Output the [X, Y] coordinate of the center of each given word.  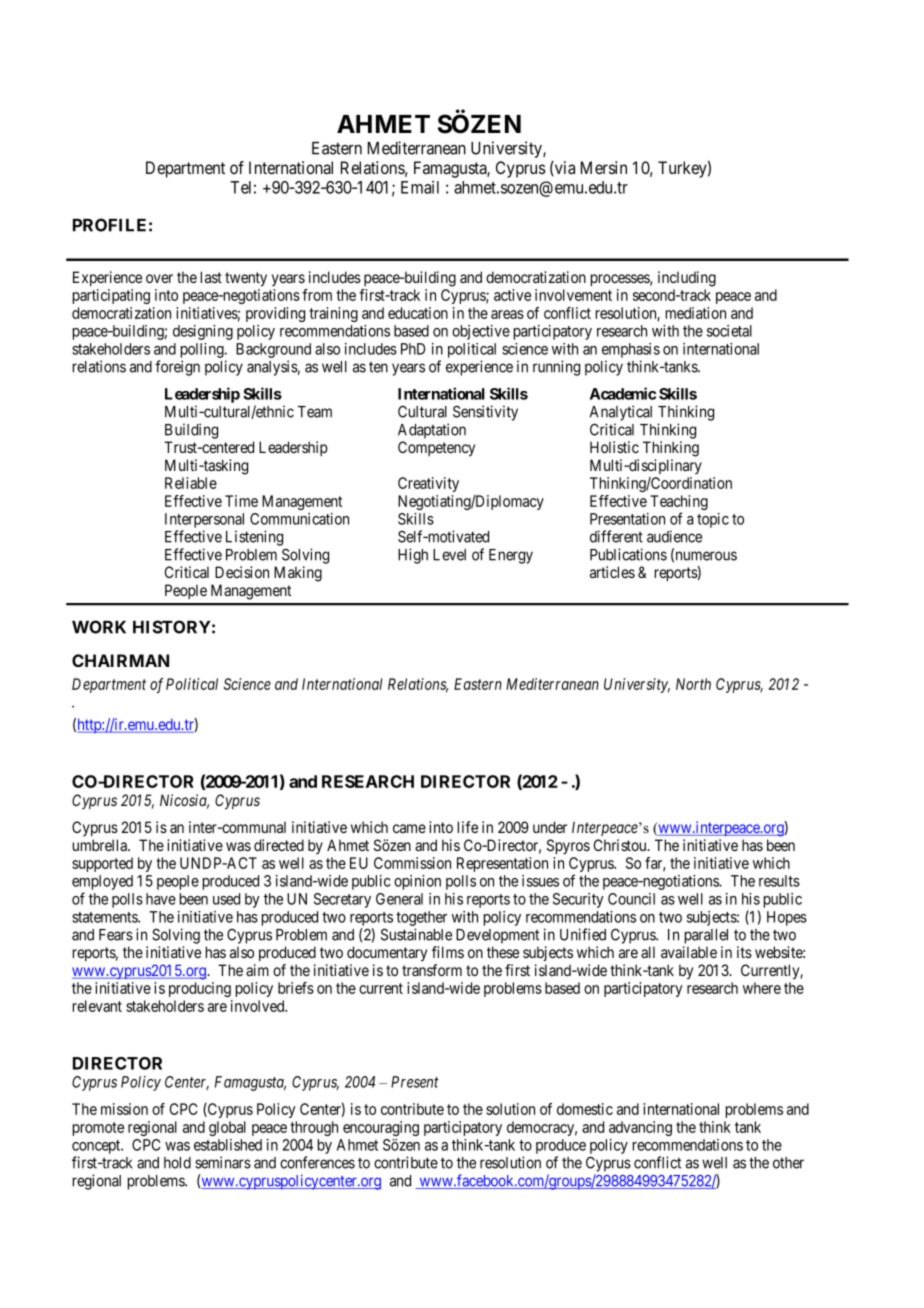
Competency [436, 449]
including [687, 279]
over [159, 278]
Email [420, 187]
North [693, 684]
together [421, 918]
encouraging [381, 1128]
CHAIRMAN [120, 660]
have [161, 899]
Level [449, 555]
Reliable [191, 483]
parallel [706, 936]
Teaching [679, 504]
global [227, 1128]
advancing [640, 1128]
